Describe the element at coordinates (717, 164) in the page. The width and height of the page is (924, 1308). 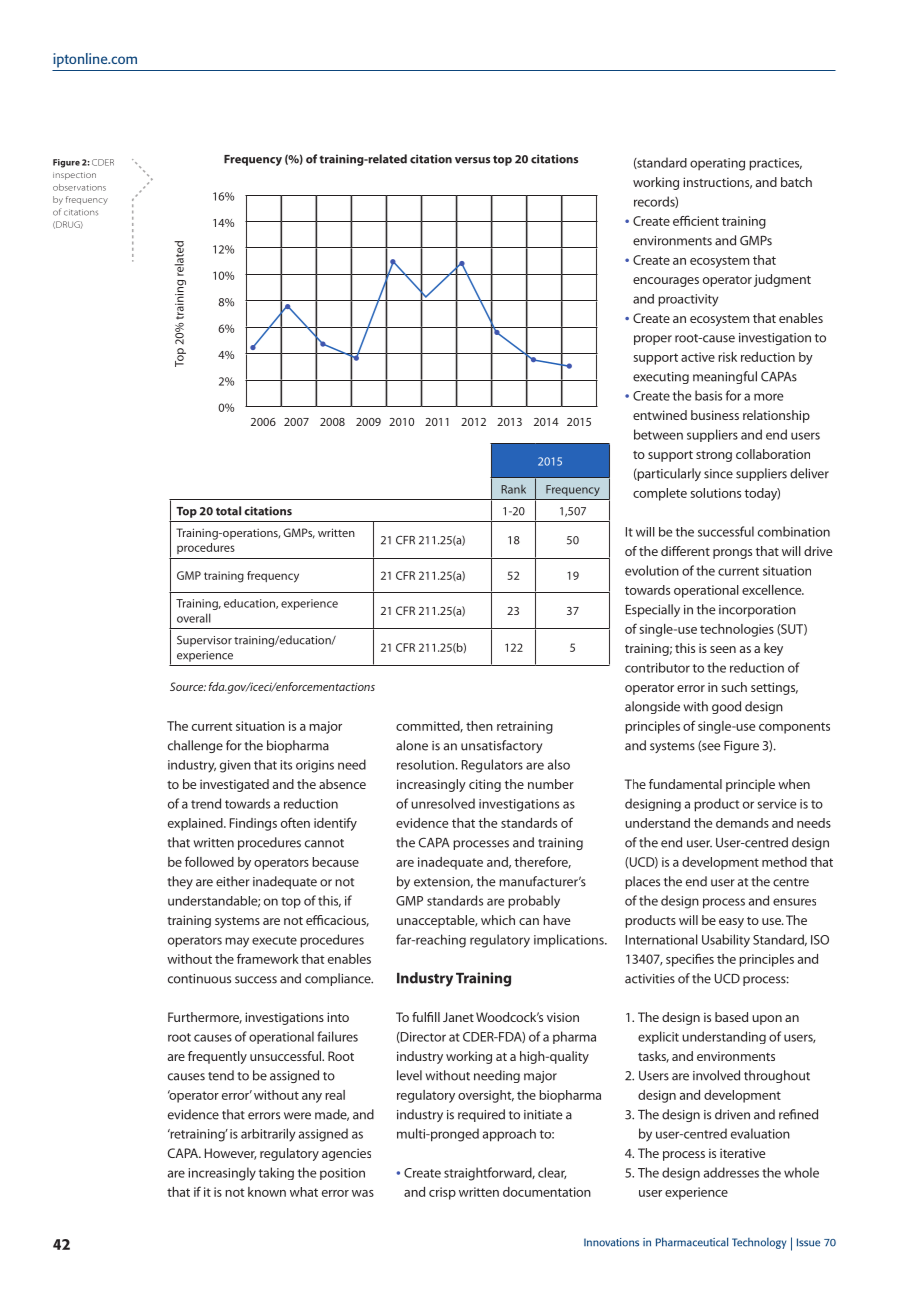
I see `operating` at that location.
